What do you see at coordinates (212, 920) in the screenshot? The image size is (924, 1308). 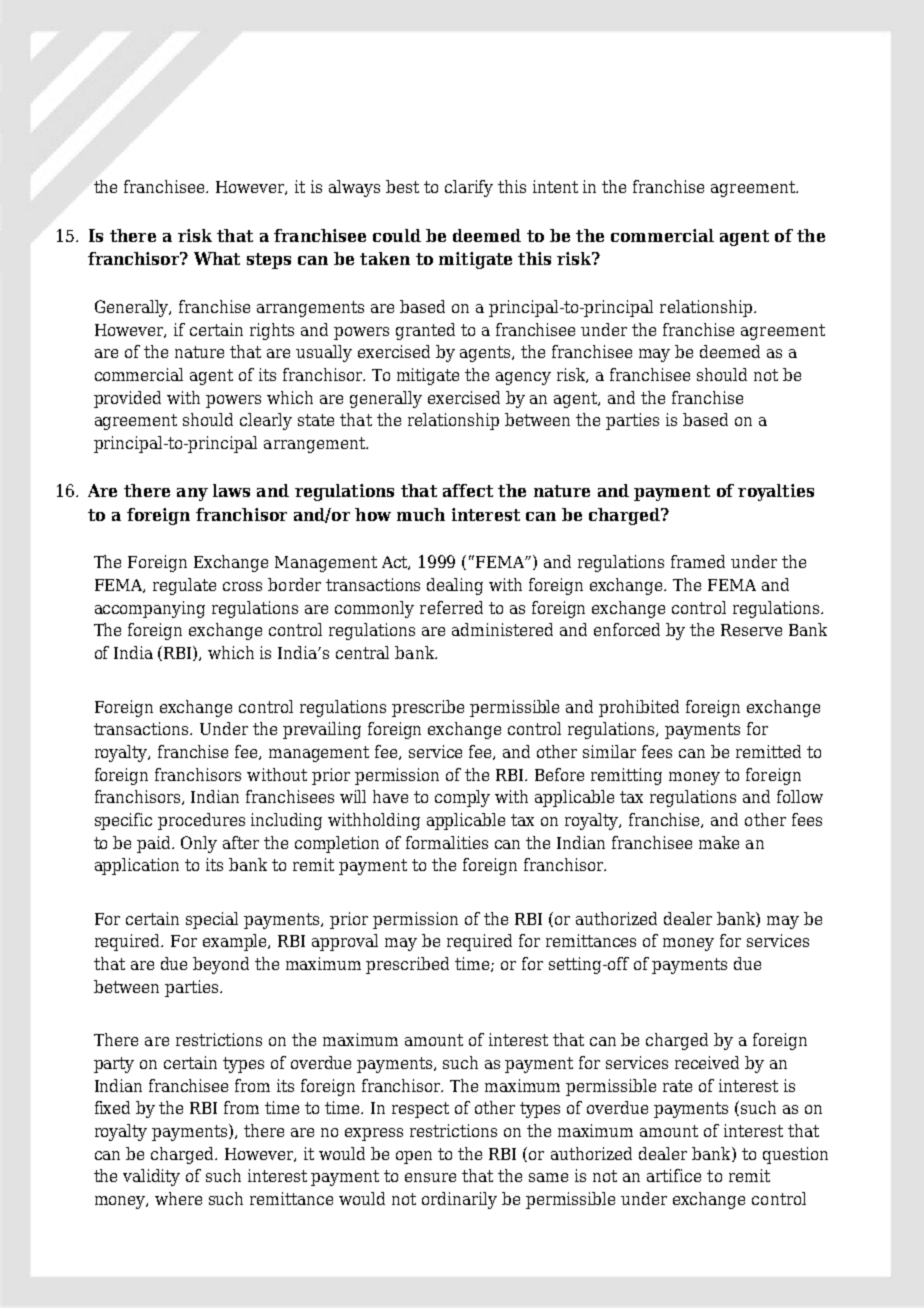 I see `special` at bounding box center [212, 920].
